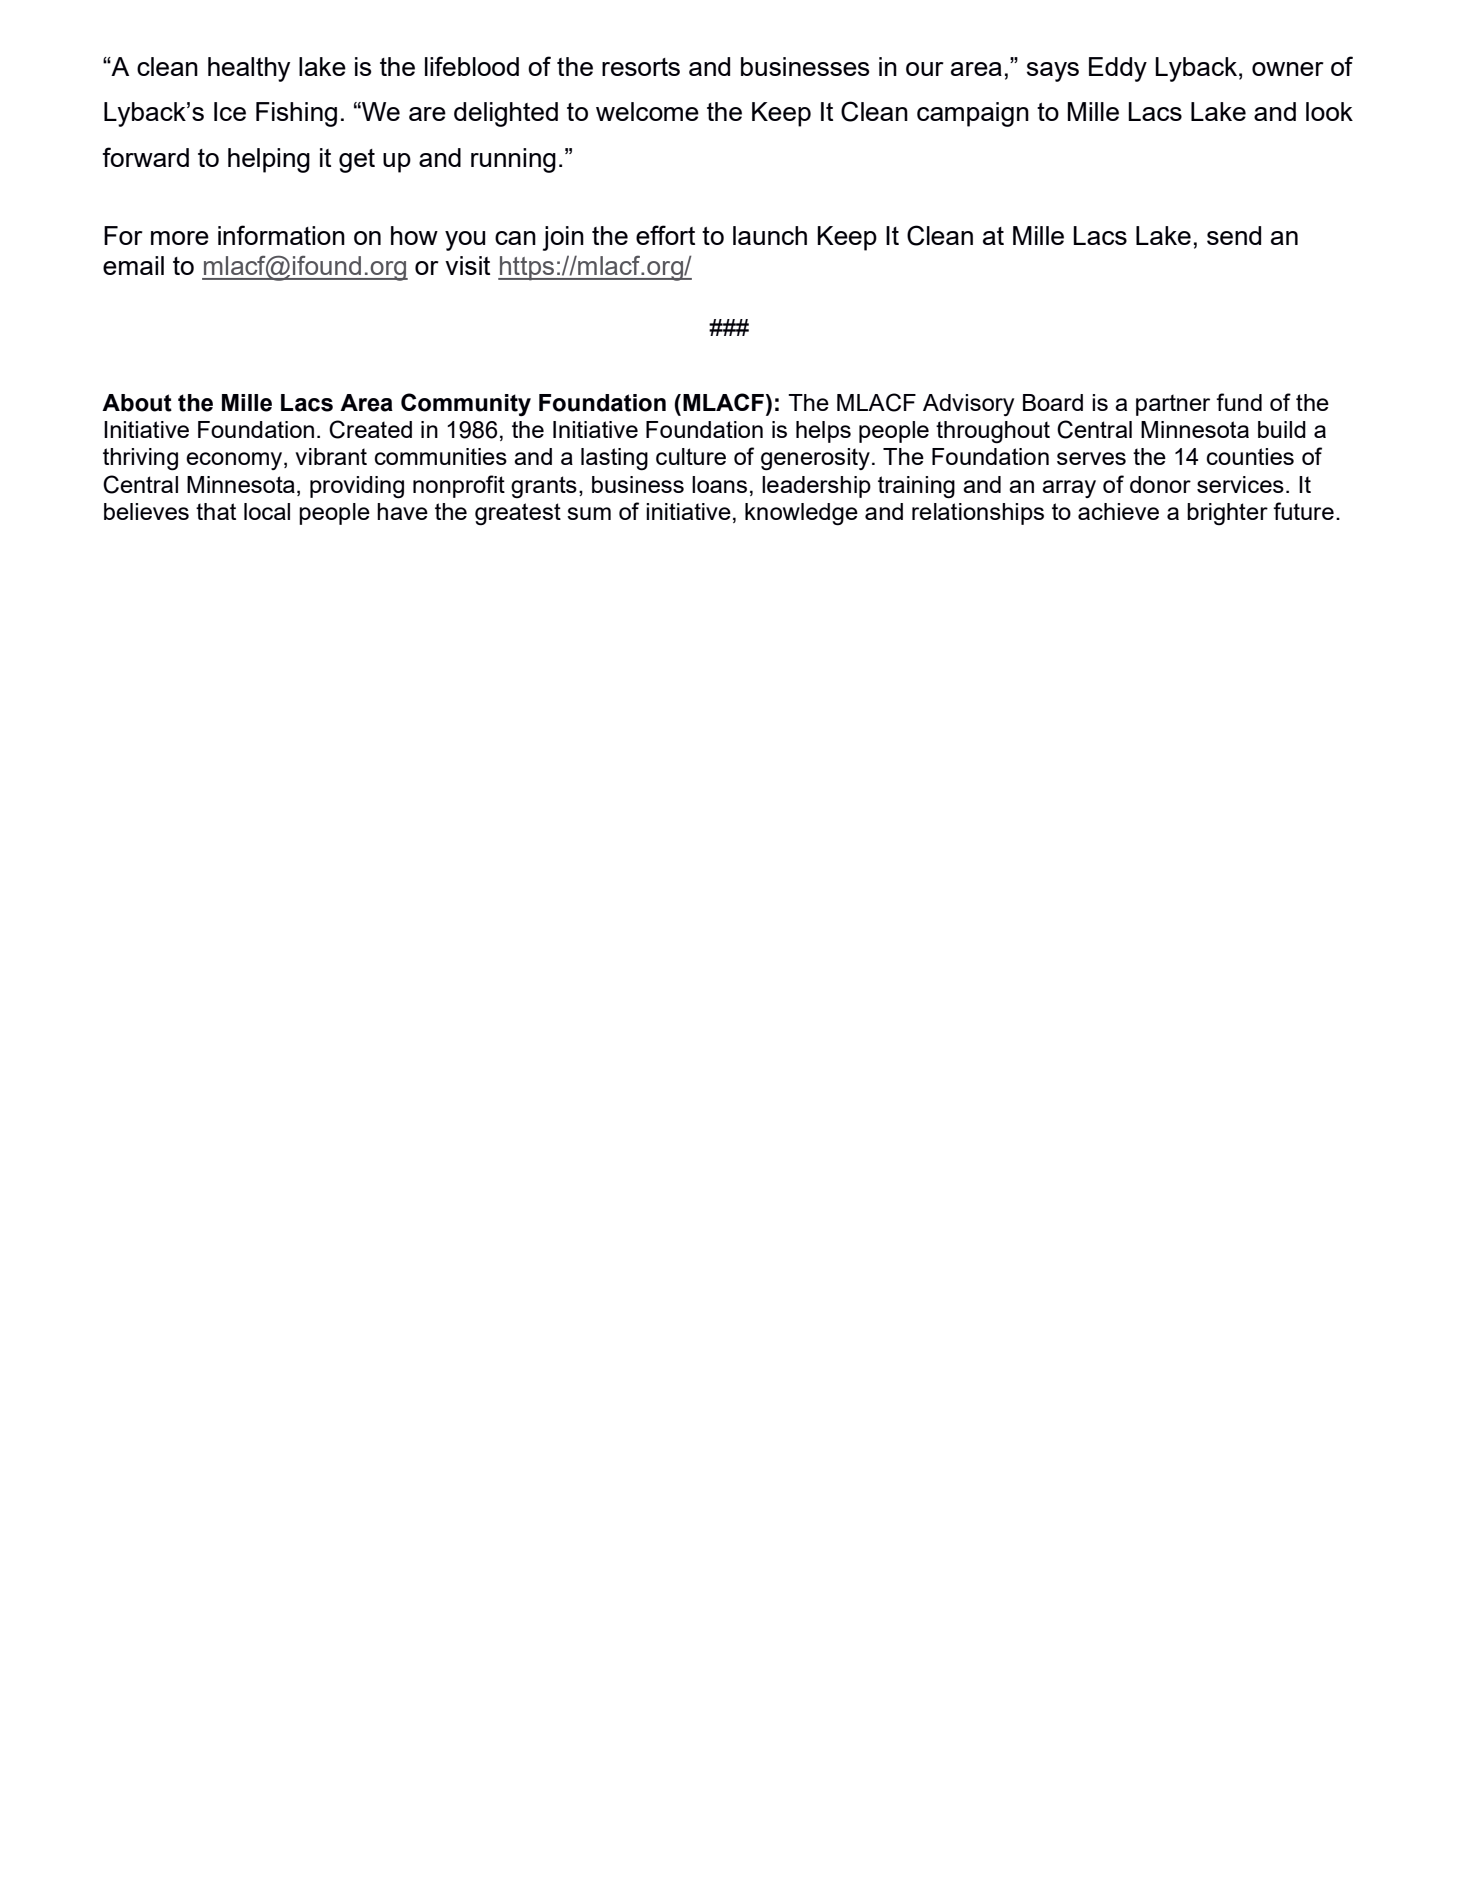  What do you see at coordinates (1118, 69) in the page?
I see `Eddy` at bounding box center [1118, 69].
